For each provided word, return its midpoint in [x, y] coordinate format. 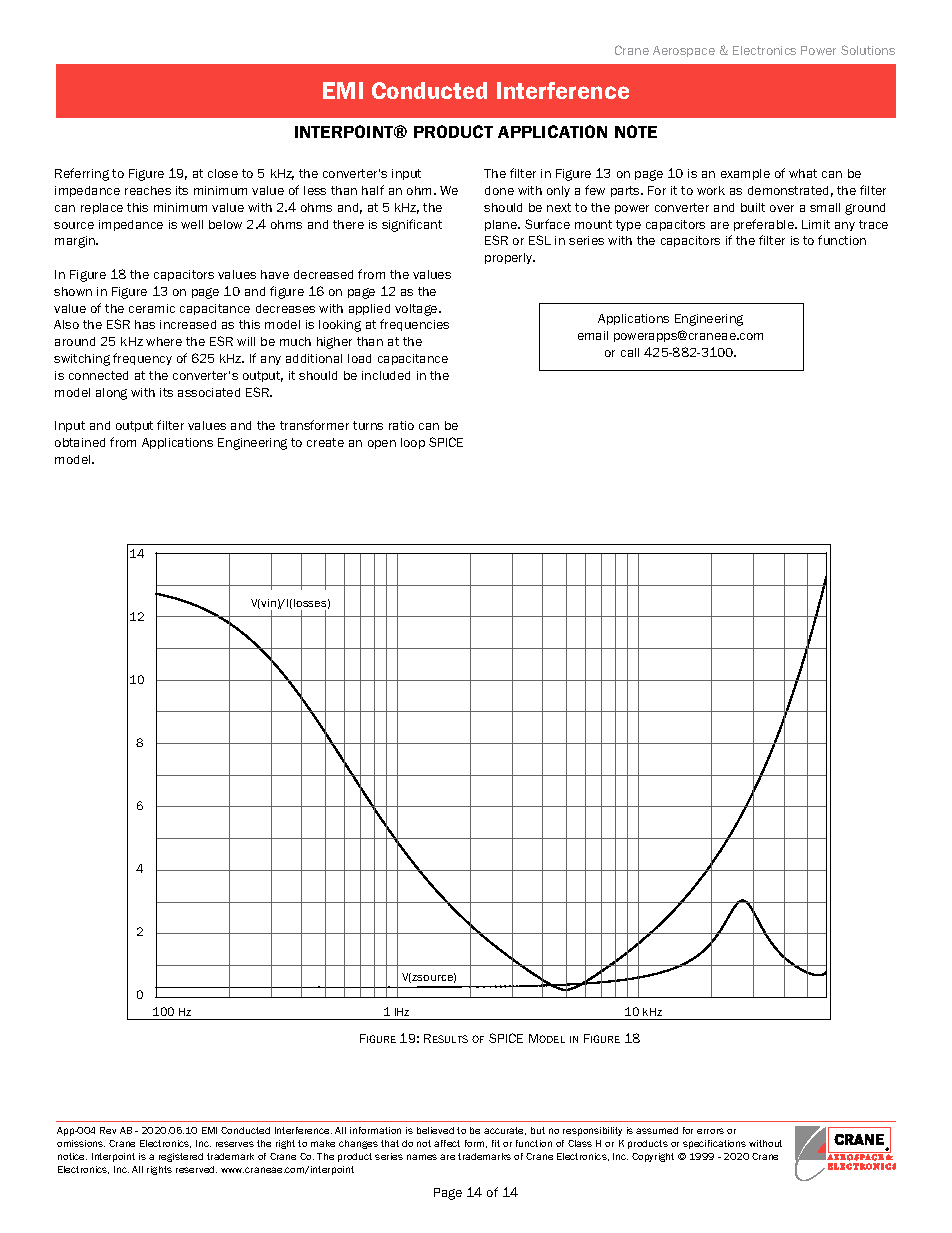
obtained [80, 442]
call [630, 352]
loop [413, 443]
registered [181, 1157]
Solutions [868, 50]
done [499, 190]
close [223, 173]
